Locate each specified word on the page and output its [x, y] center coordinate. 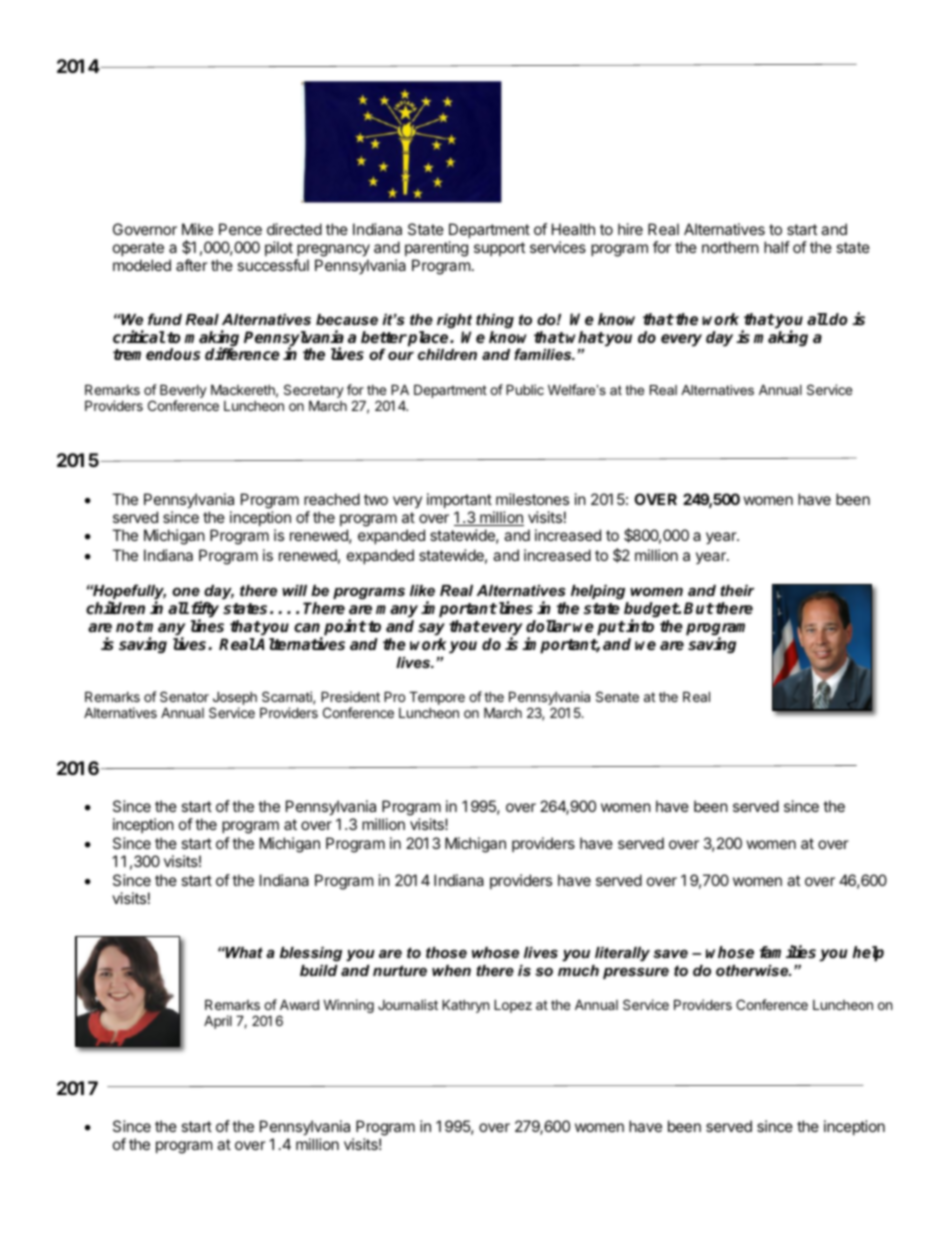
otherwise [753, 970]
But [699, 608]
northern [730, 247]
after [192, 265]
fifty [205, 611]
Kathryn [465, 1006]
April [218, 1022]
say [431, 629]
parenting [436, 249]
